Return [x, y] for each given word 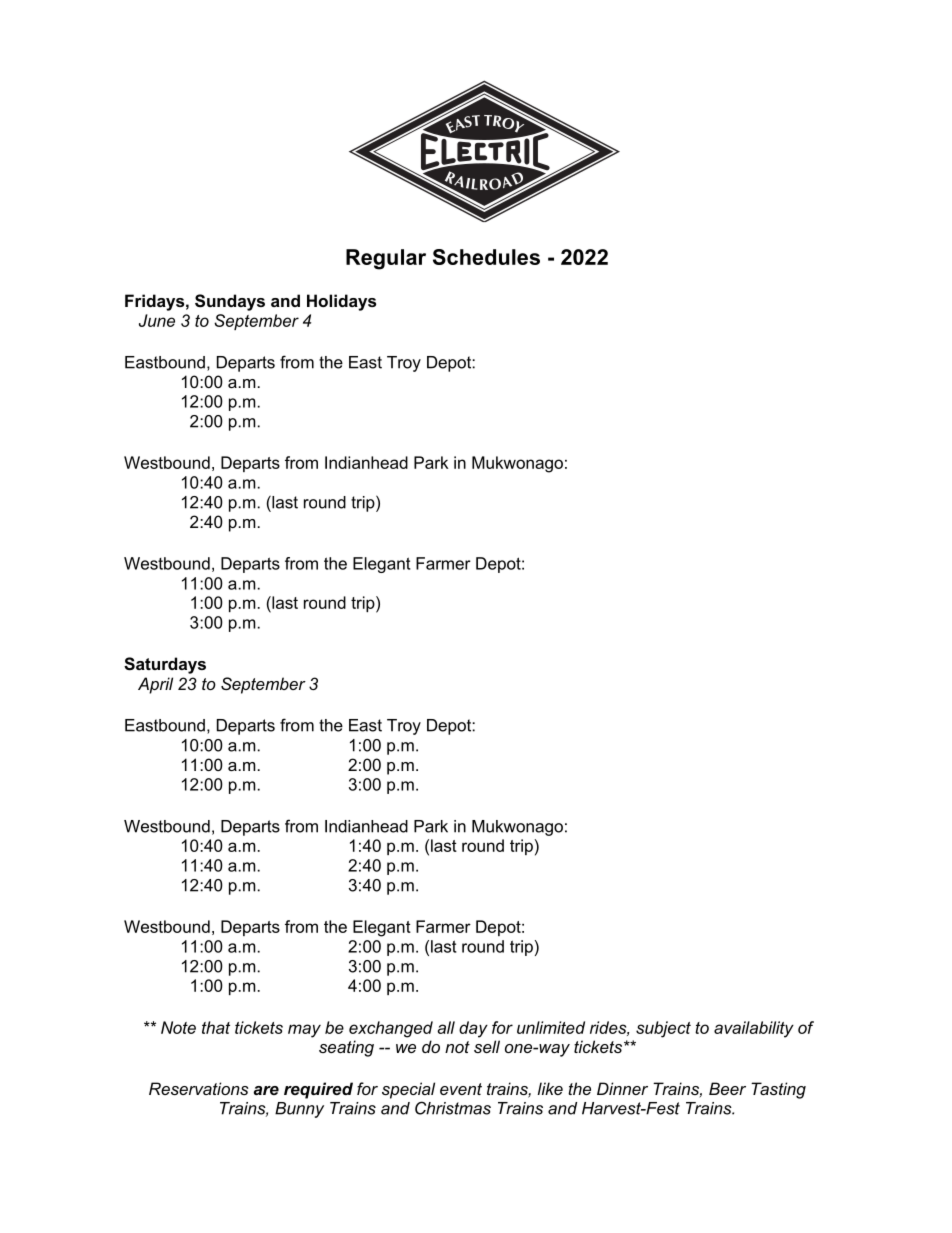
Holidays [341, 302]
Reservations [199, 1088]
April [155, 685]
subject [663, 1029]
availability [754, 1029]
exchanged [391, 1029]
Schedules [486, 257]
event [461, 1089]
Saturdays [165, 665]
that [216, 1027]
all [446, 1027]
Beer [727, 1088]
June [157, 320]
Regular [386, 259]
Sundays [230, 302]
